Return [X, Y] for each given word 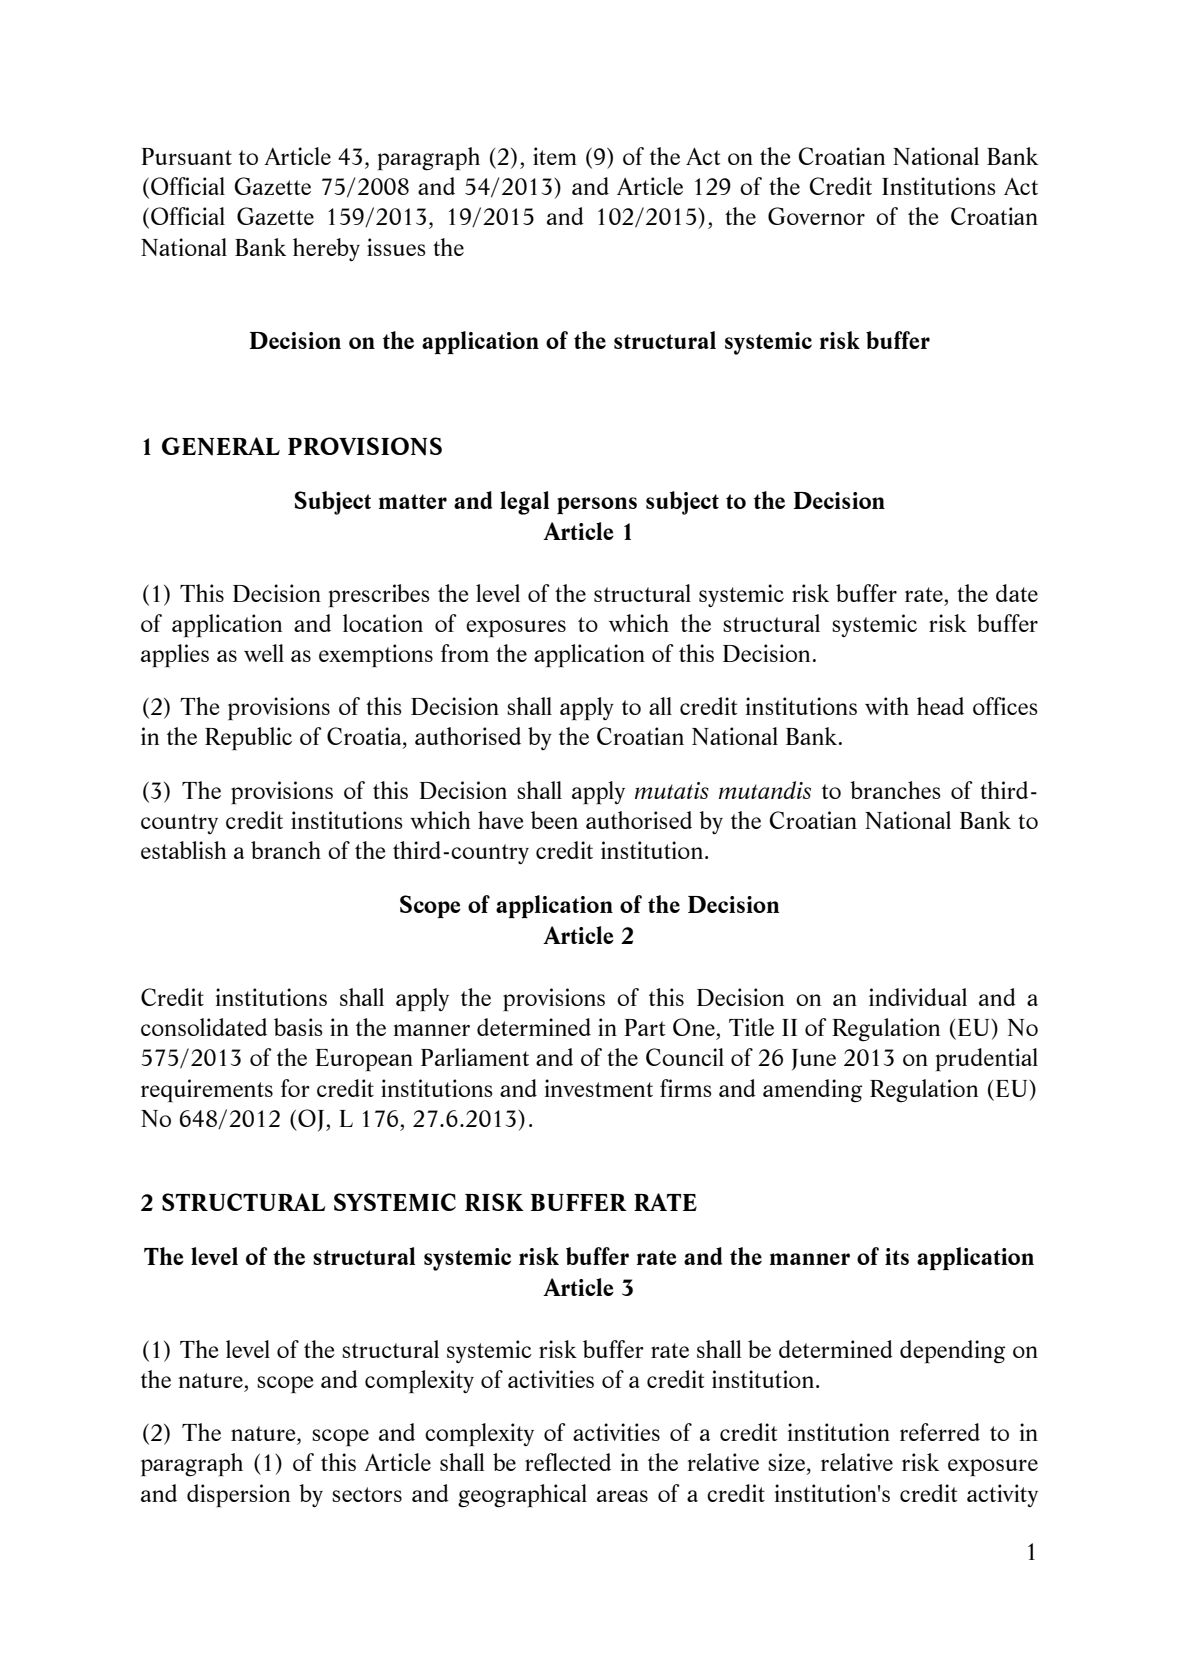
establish [184, 850]
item [555, 156]
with [887, 706]
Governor [816, 216]
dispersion [238, 1495]
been [554, 820]
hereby [326, 249]
